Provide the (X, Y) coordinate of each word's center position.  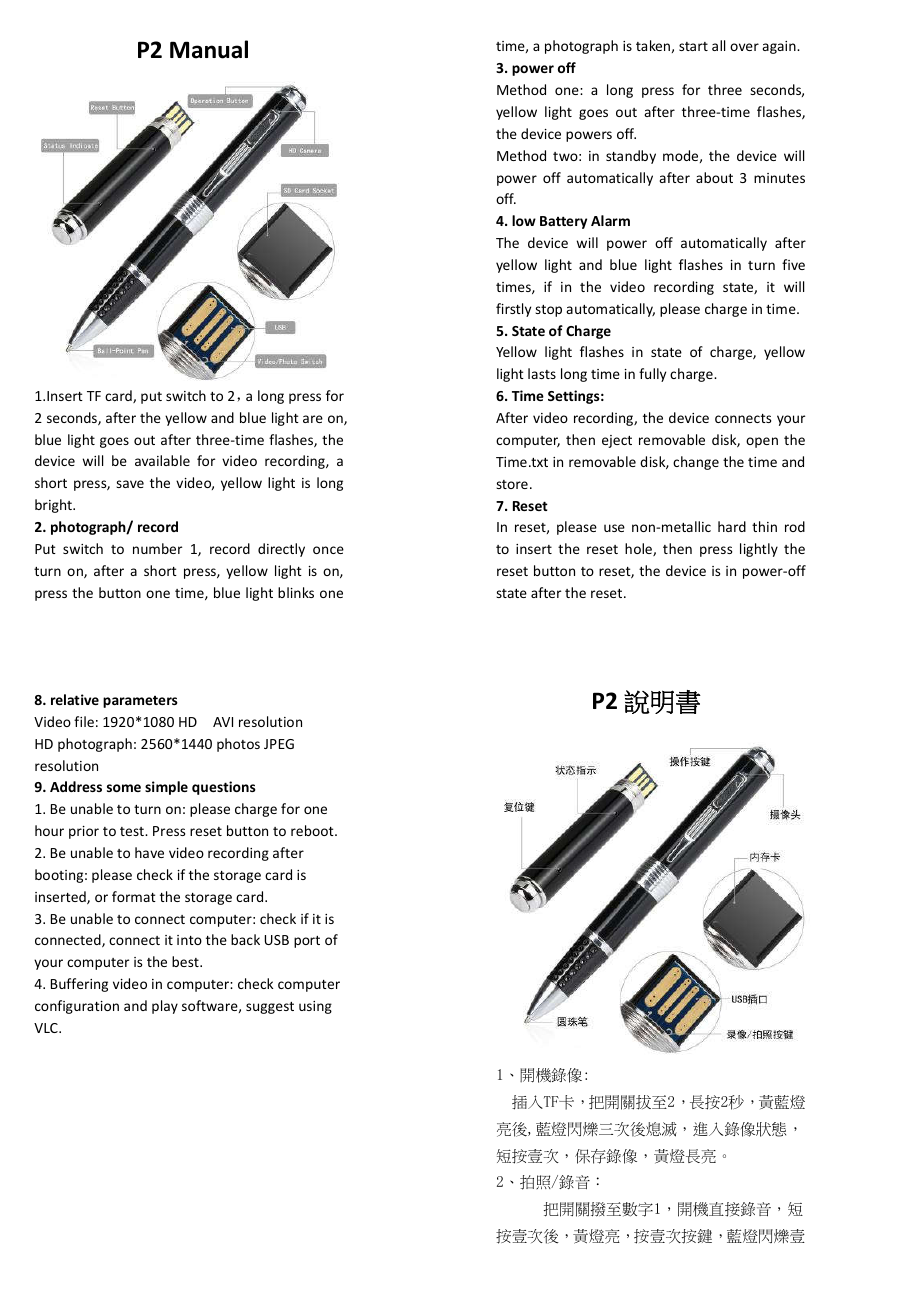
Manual (209, 49)
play (165, 1007)
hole (639, 549)
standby (631, 157)
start (693, 46)
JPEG (279, 744)
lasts (542, 373)
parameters (140, 702)
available (162, 460)
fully (652, 375)
